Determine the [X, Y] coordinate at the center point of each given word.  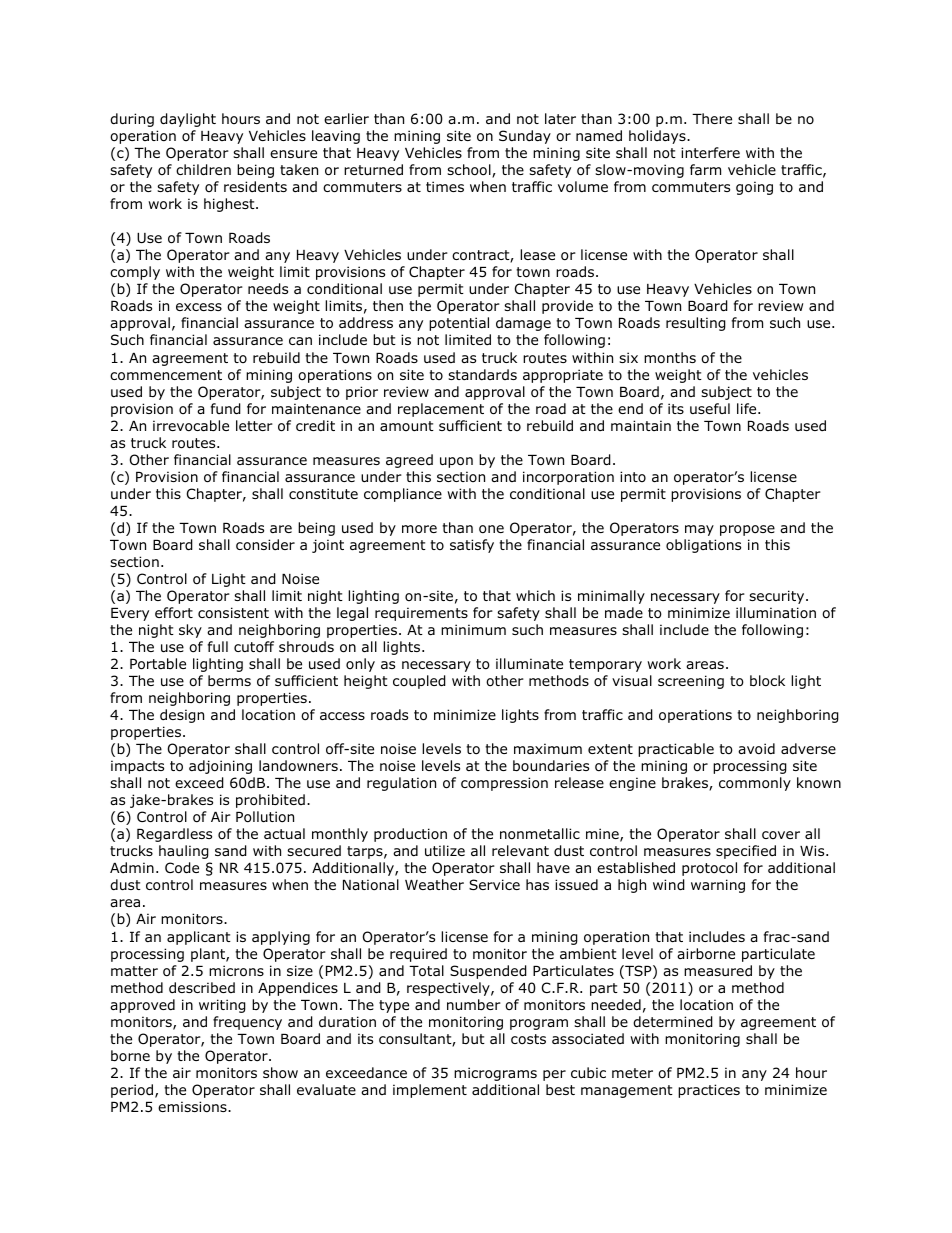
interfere [710, 152]
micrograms [495, 1074]
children [203, 170]
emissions [193, 1107]
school [470, 171]
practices [709, 1091]
